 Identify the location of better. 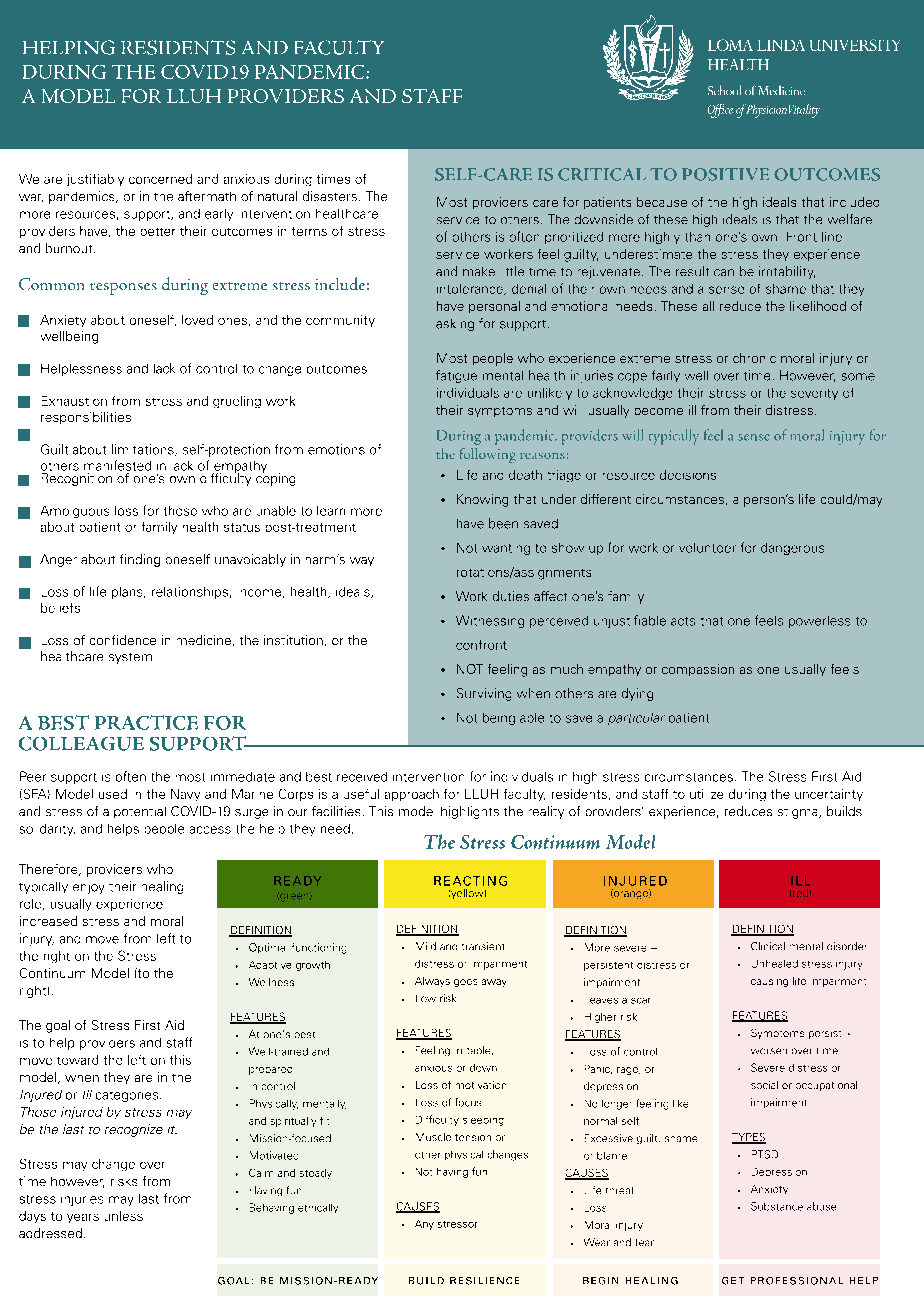
(158, 232).
